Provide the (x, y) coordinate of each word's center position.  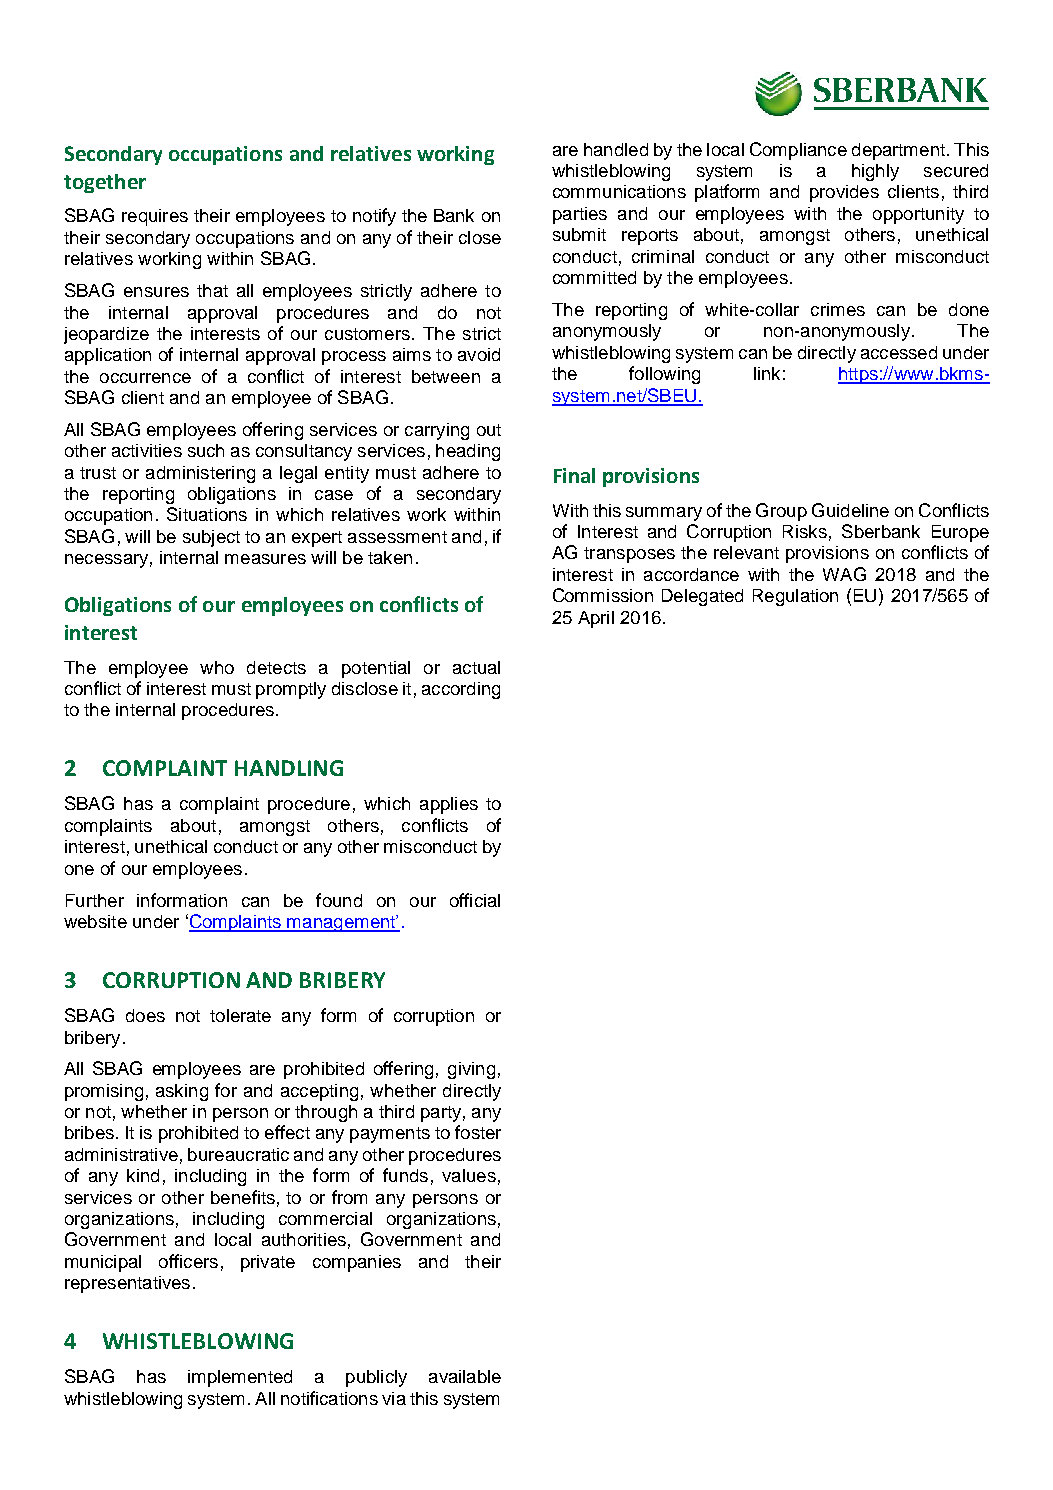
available (465, 1376)
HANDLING (289, 768)
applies (449, 805)
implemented (240, 1378)
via (394, 1398)
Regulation (795, 597)
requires (155, 217)
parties (580, 215)
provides (844, 193)
